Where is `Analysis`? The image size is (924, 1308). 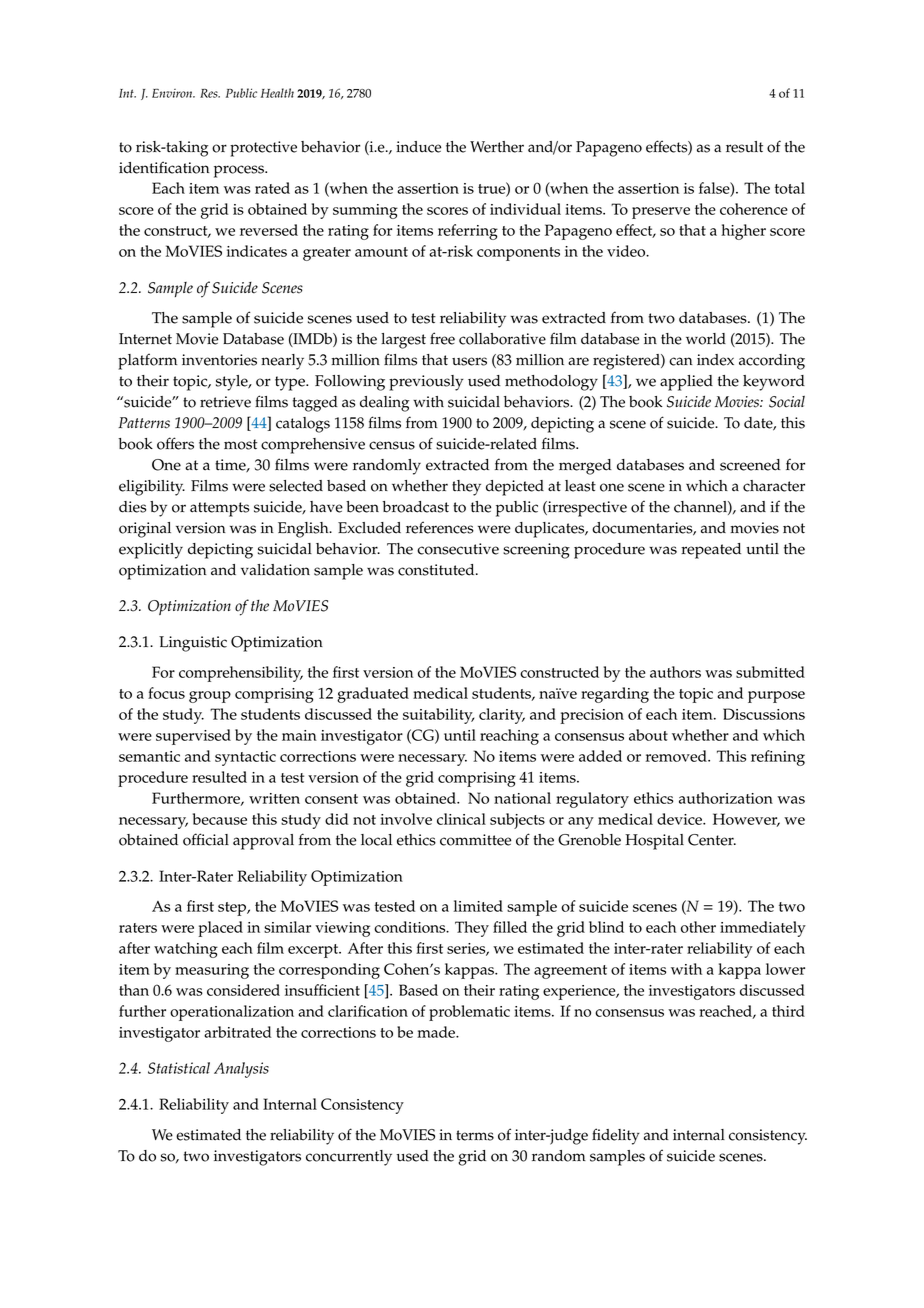
Analysis is located at coordinates (241, 1070).
